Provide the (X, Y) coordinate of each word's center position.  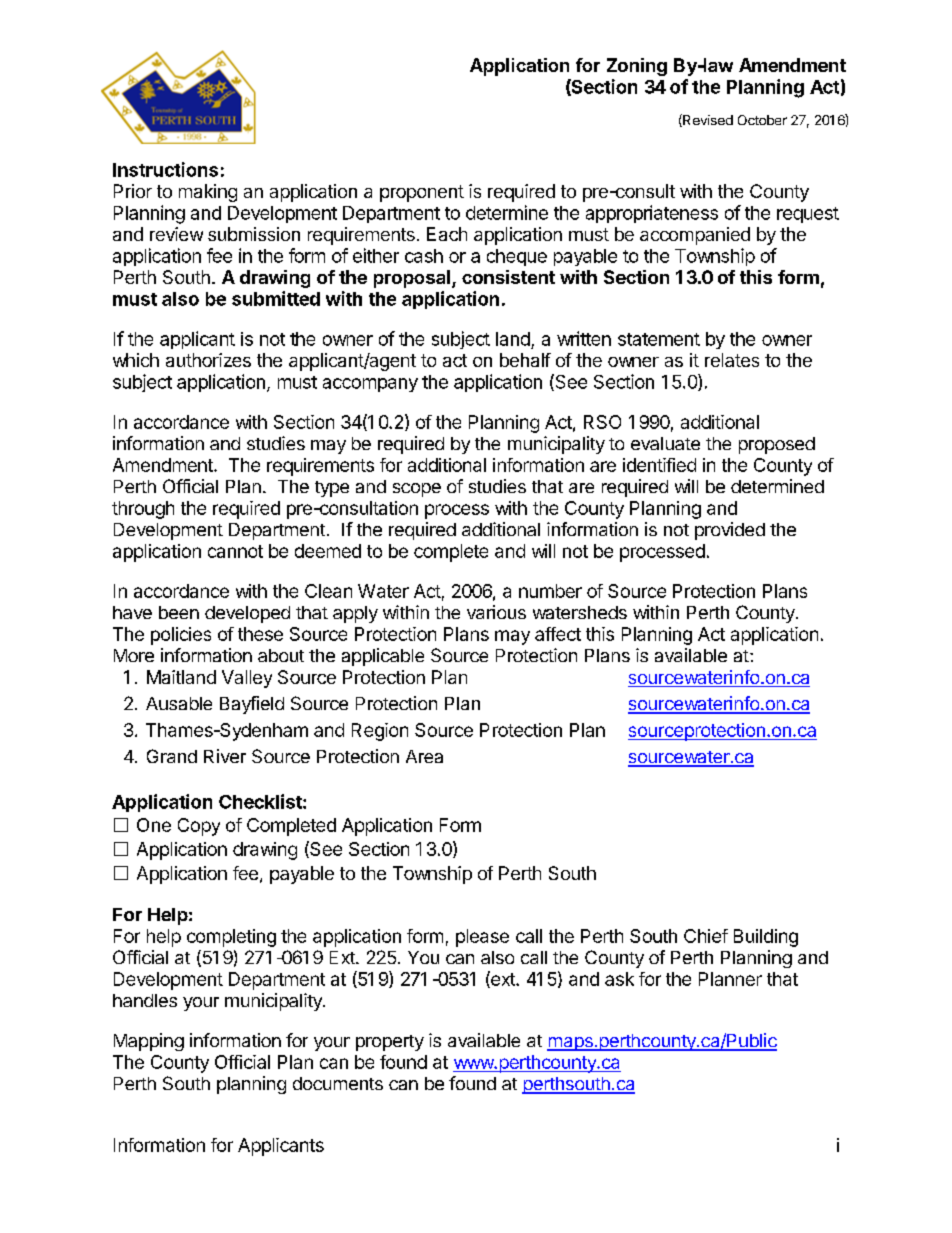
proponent (422, 193)
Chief (706, 936)
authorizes (208, 360)
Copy (199, 827)
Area (424, 756)
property (390, 1043)
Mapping (149, 1042)
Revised (707, 120)
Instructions (165, 169)
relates (732, 360)
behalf (525, 360)
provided (730, 531)
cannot (235, 551)
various (496, 612)
